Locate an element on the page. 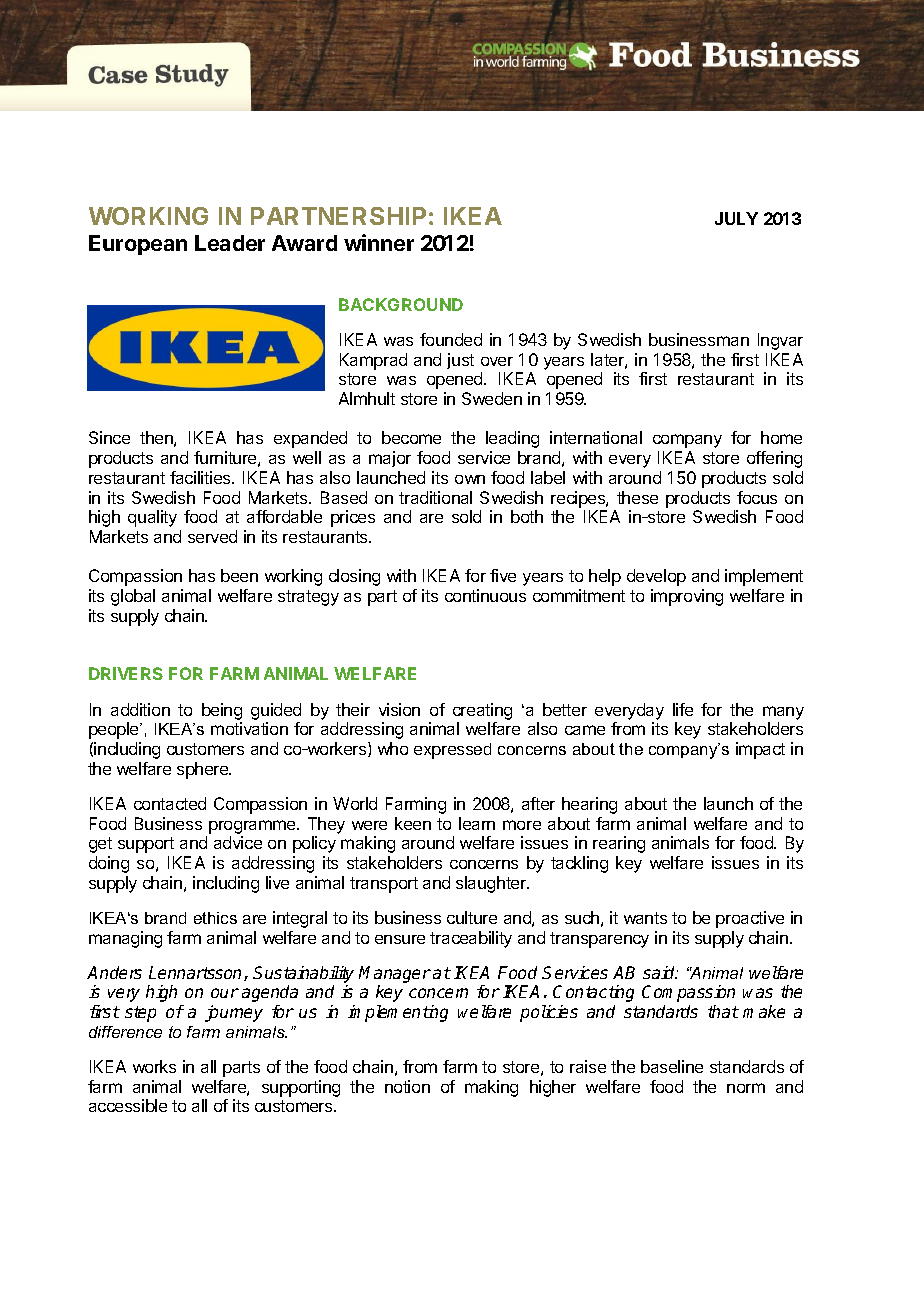  slaughter is located at coordinates (492, 884).
